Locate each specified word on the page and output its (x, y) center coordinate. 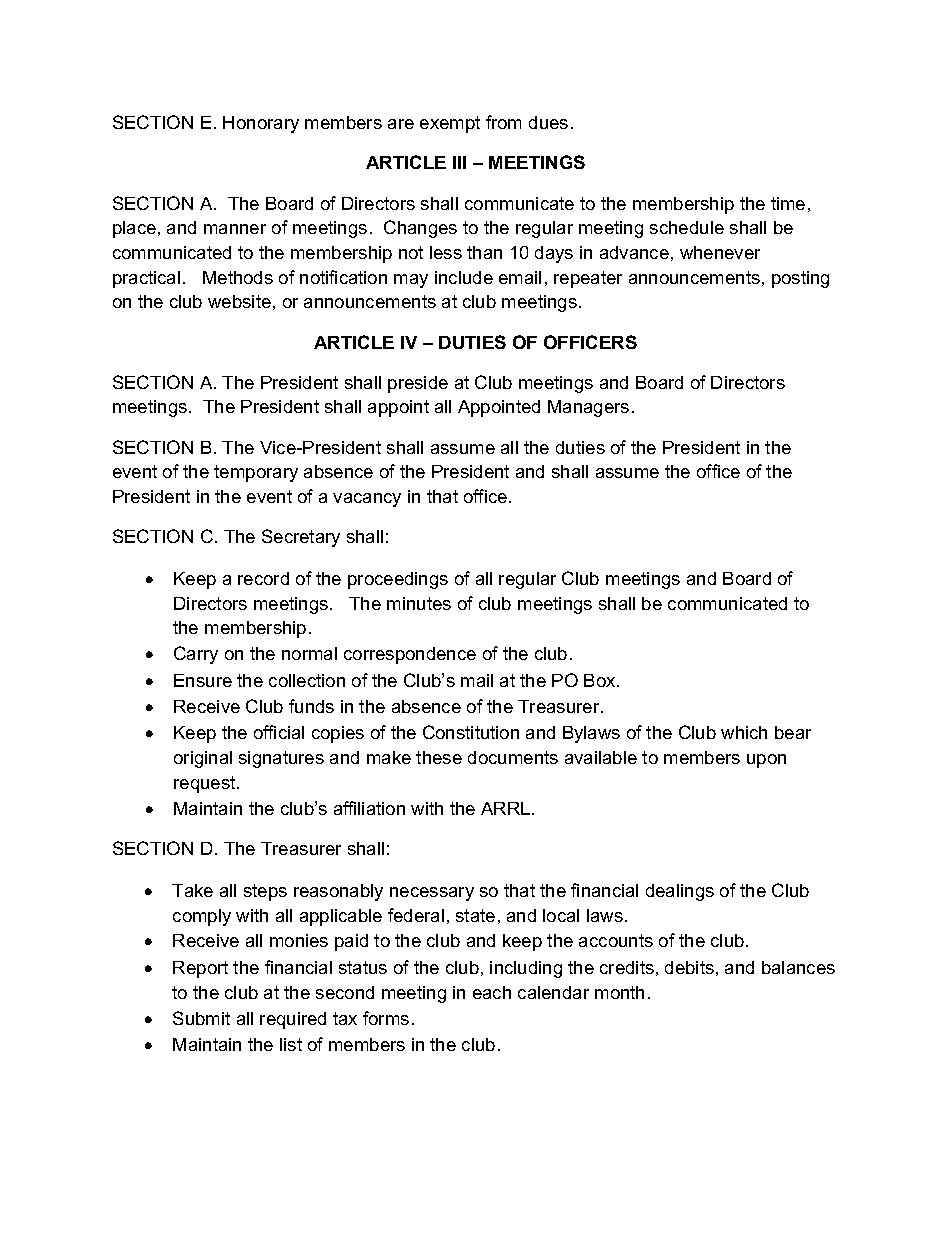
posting (800, 279)
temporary (256, 473)
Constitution (471, 732)
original (203, 759)
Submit (201, 1018)
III (459, 162)
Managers (588, 408)
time (788, 203)
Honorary (261, 124)
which (744, 732)
